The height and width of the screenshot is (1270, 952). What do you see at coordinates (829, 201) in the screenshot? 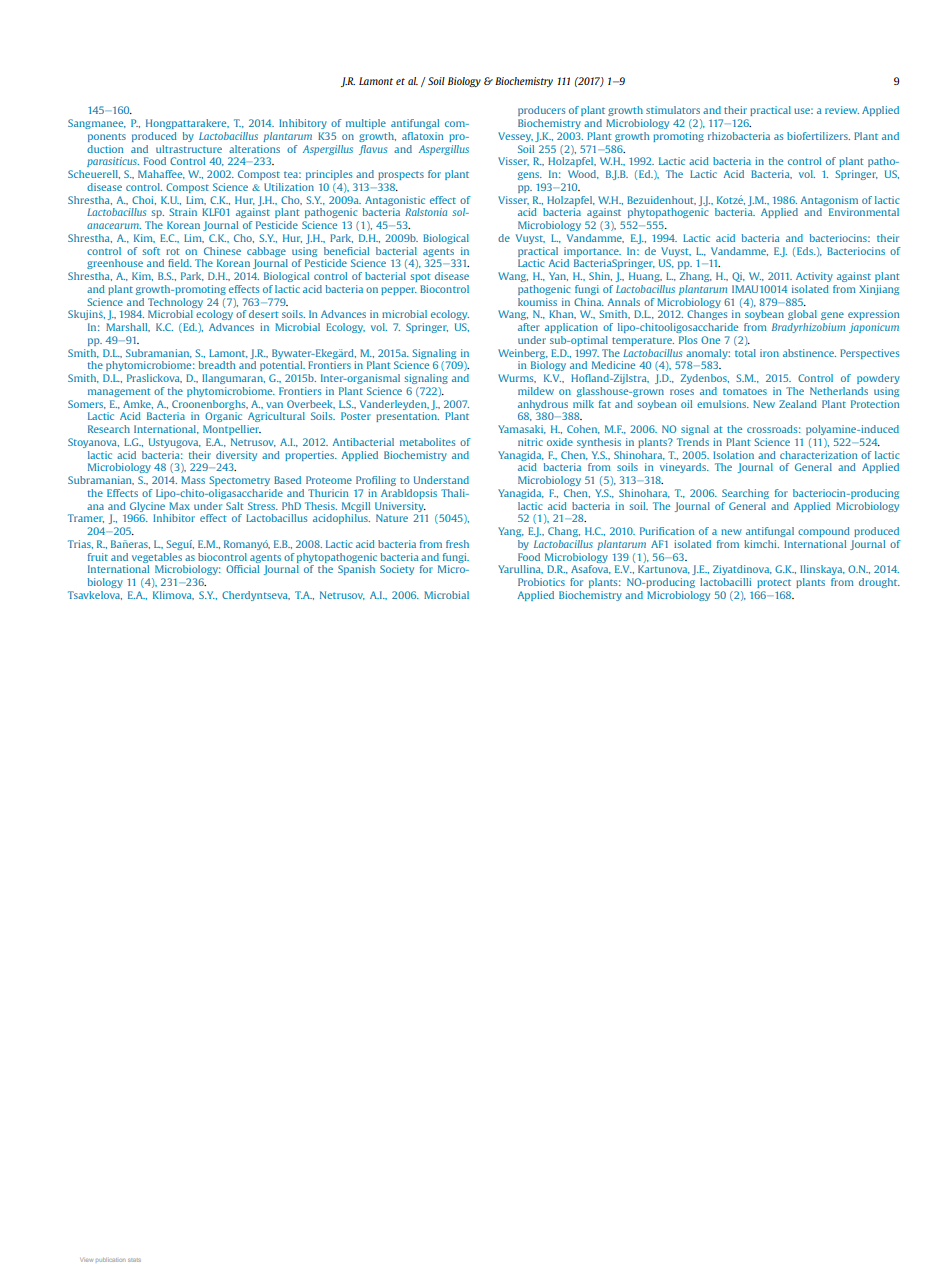
I see `Antagonism` at bounding box center [829, 201].
